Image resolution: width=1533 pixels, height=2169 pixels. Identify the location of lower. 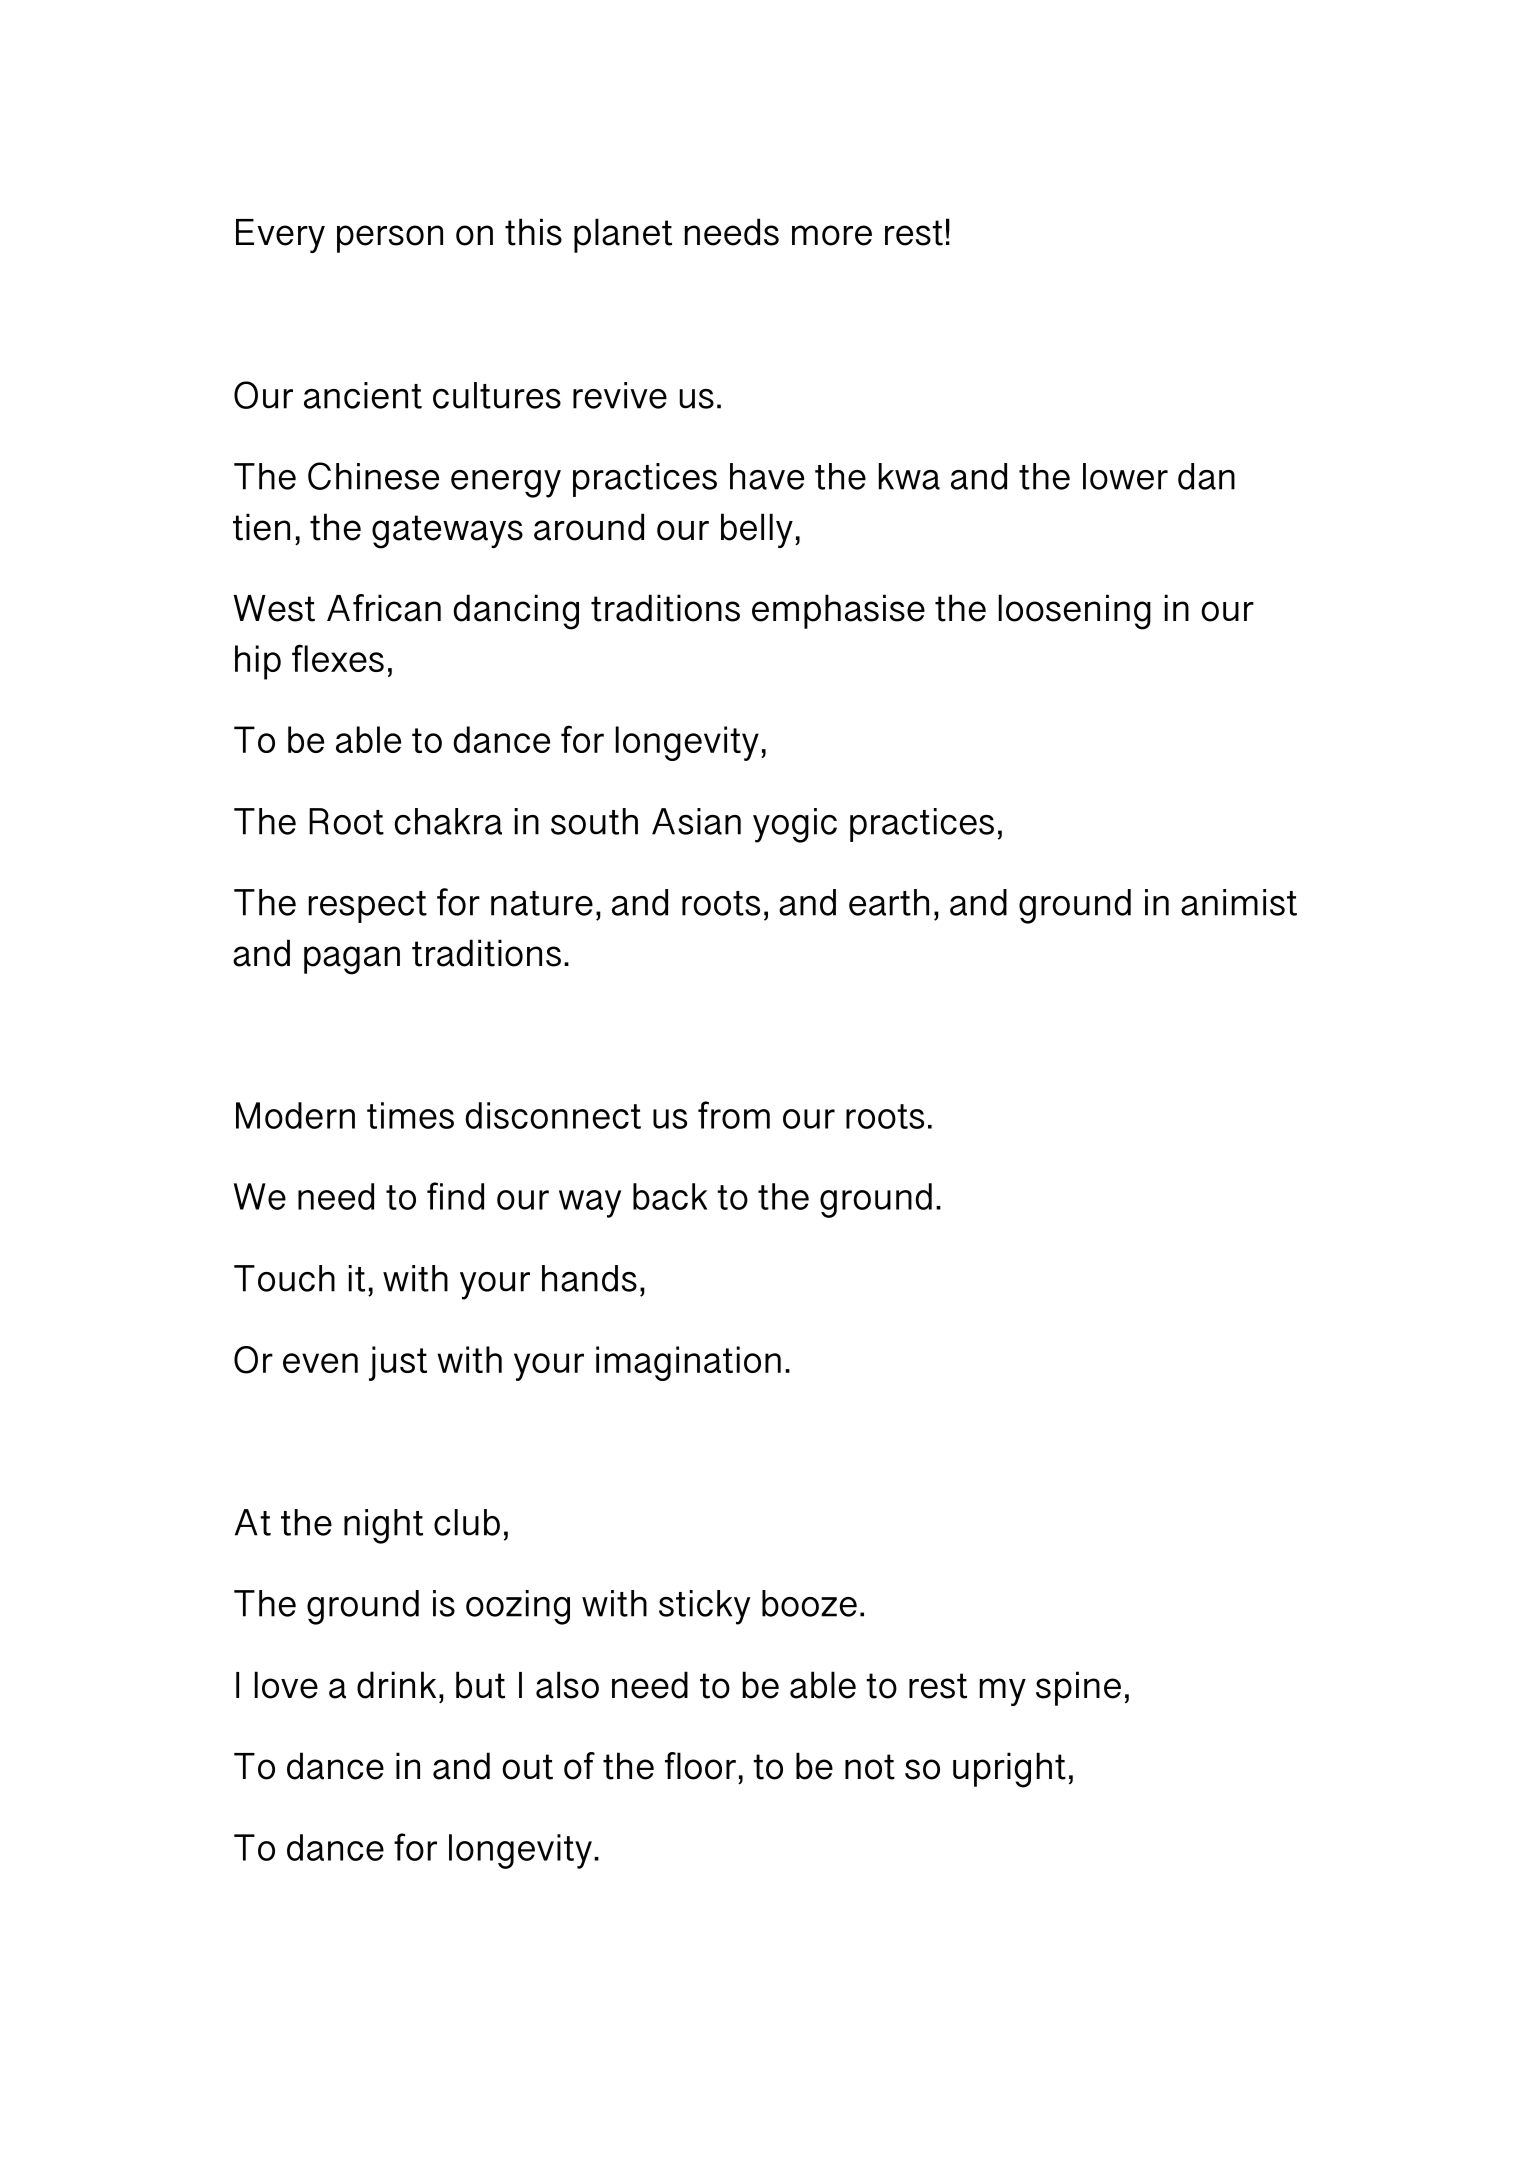
(1125, 476).
